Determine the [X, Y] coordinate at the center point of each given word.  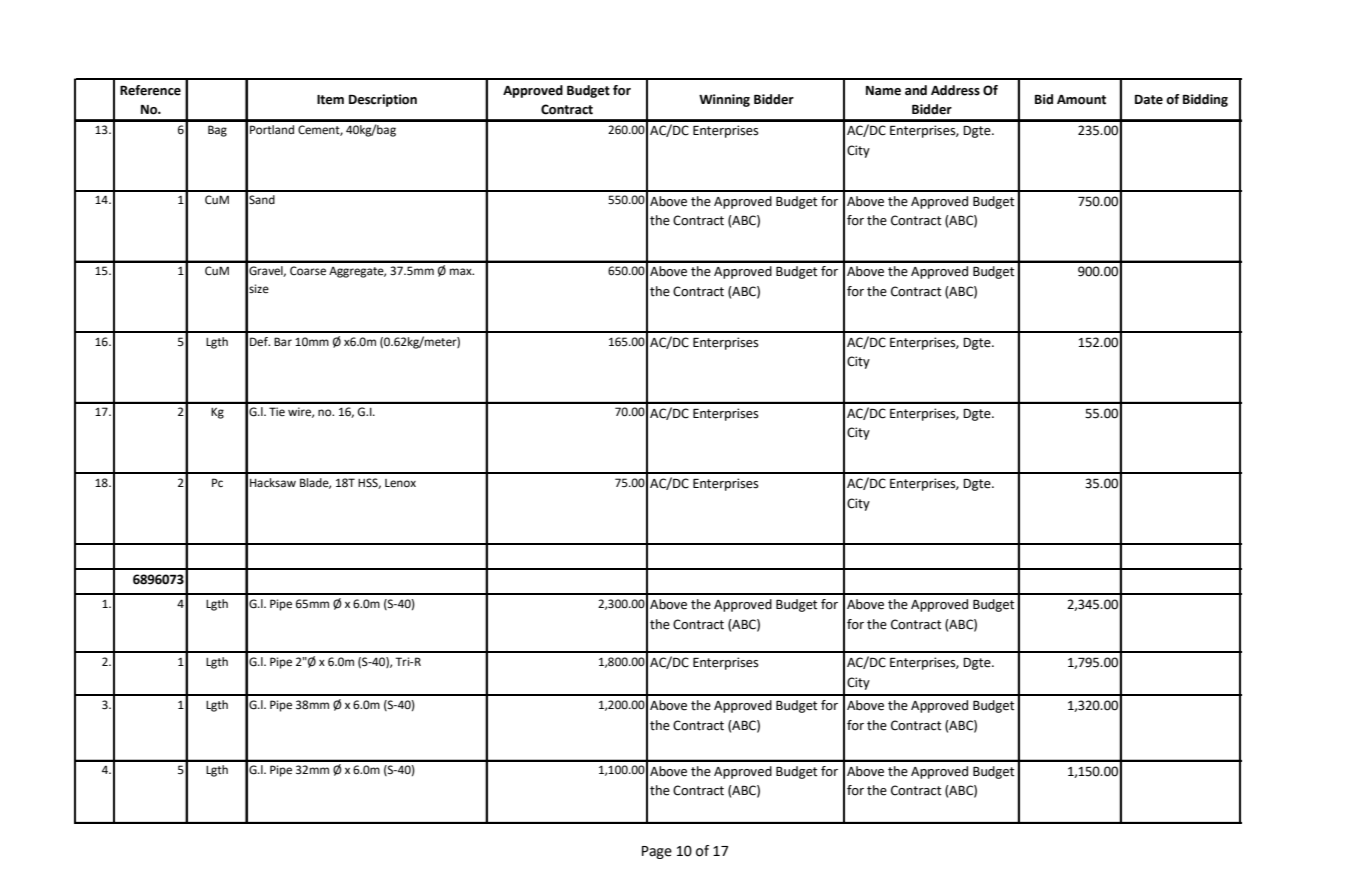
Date [1149, 100]
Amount [1081, 100]
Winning [724, 100]
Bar [283, 341]
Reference [150, 90]
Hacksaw [273, 482]
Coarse [308, 271]
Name [883, 91]
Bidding [1205, 100]
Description [383, 100]
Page [657, 852]
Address [955, 90]
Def [260, 342]
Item [330, 100]
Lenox [400, 483]
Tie [277, 412]
